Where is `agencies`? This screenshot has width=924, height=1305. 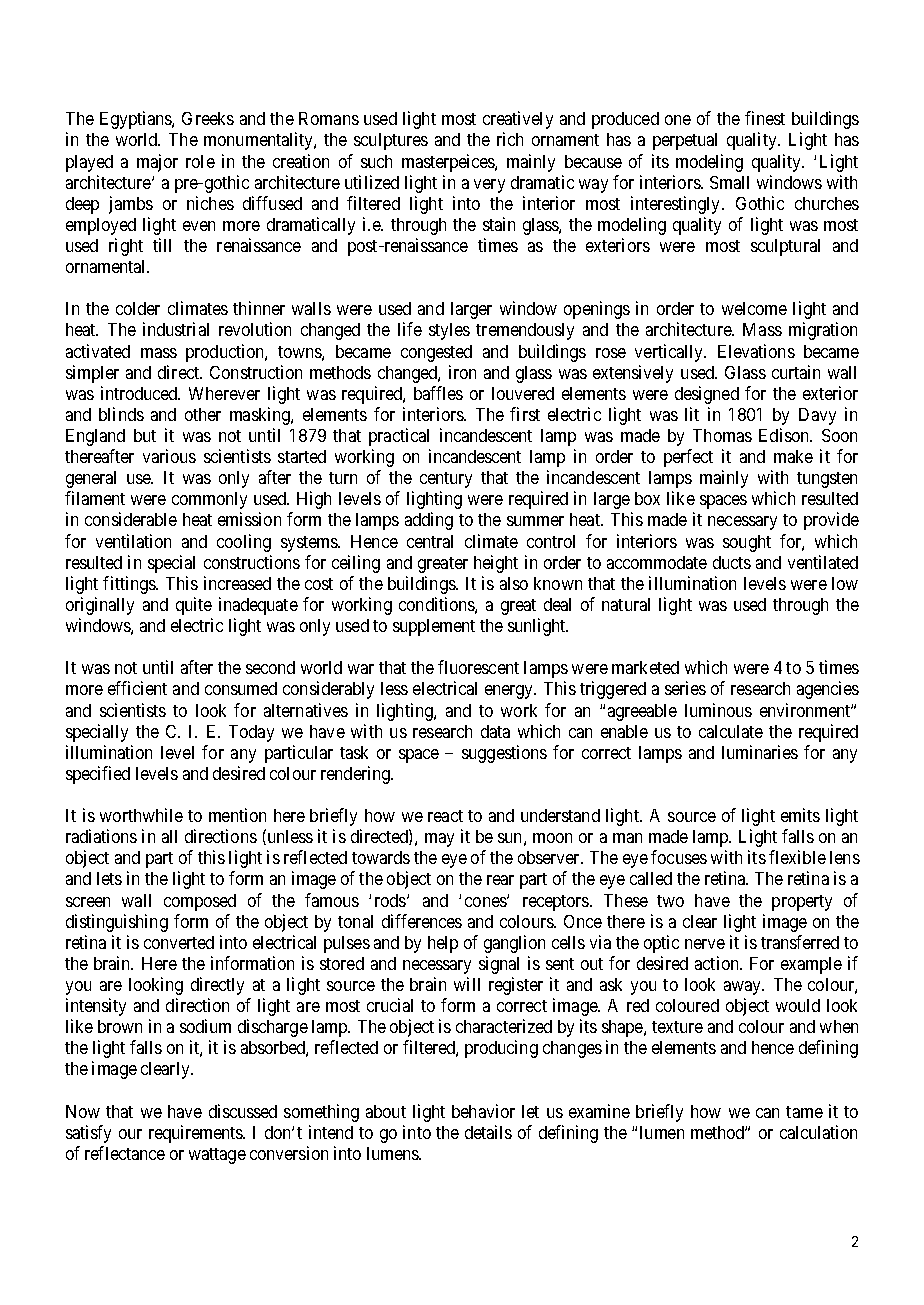 agencies is located at coordinates (828, 690).
